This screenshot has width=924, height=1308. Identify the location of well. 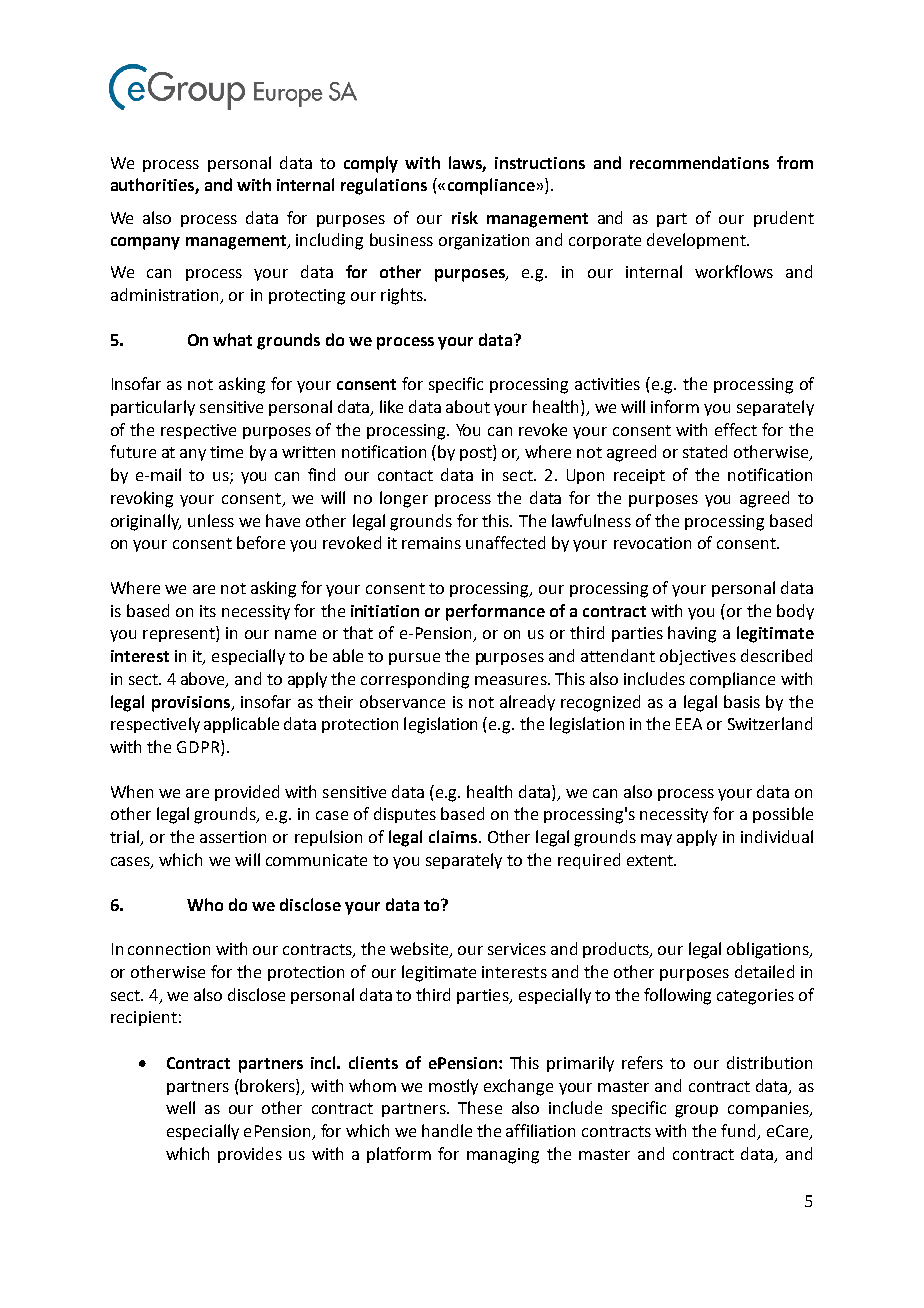
(180, 1107).
